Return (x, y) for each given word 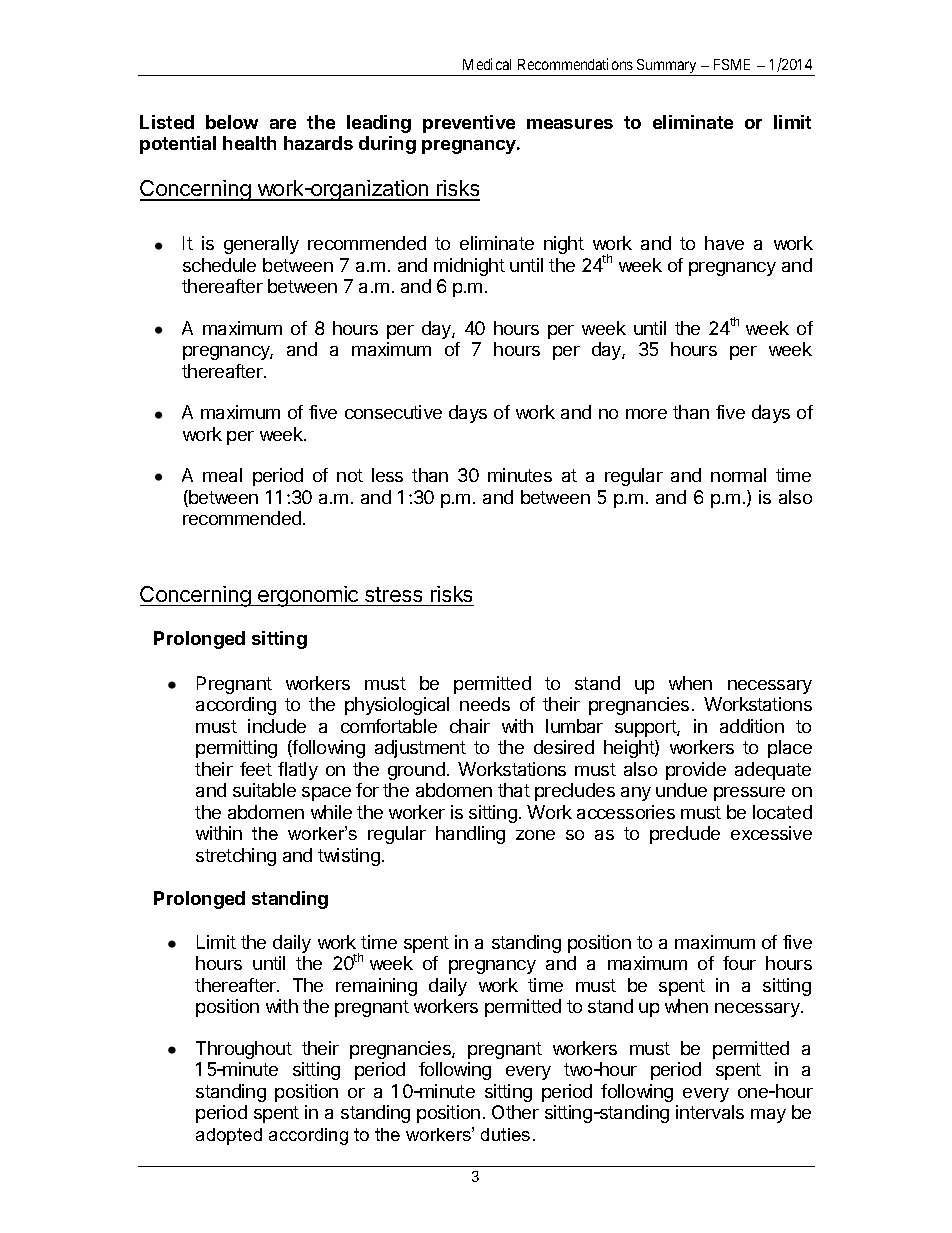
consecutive (393, 412)
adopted (229, 1136)
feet (256, 769)
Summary (667, 67)
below (232, 122)
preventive (469, 124)
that (514, 790)
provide (696, 771)
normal (738, 475)
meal (222, 475)
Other (515, 1112)
